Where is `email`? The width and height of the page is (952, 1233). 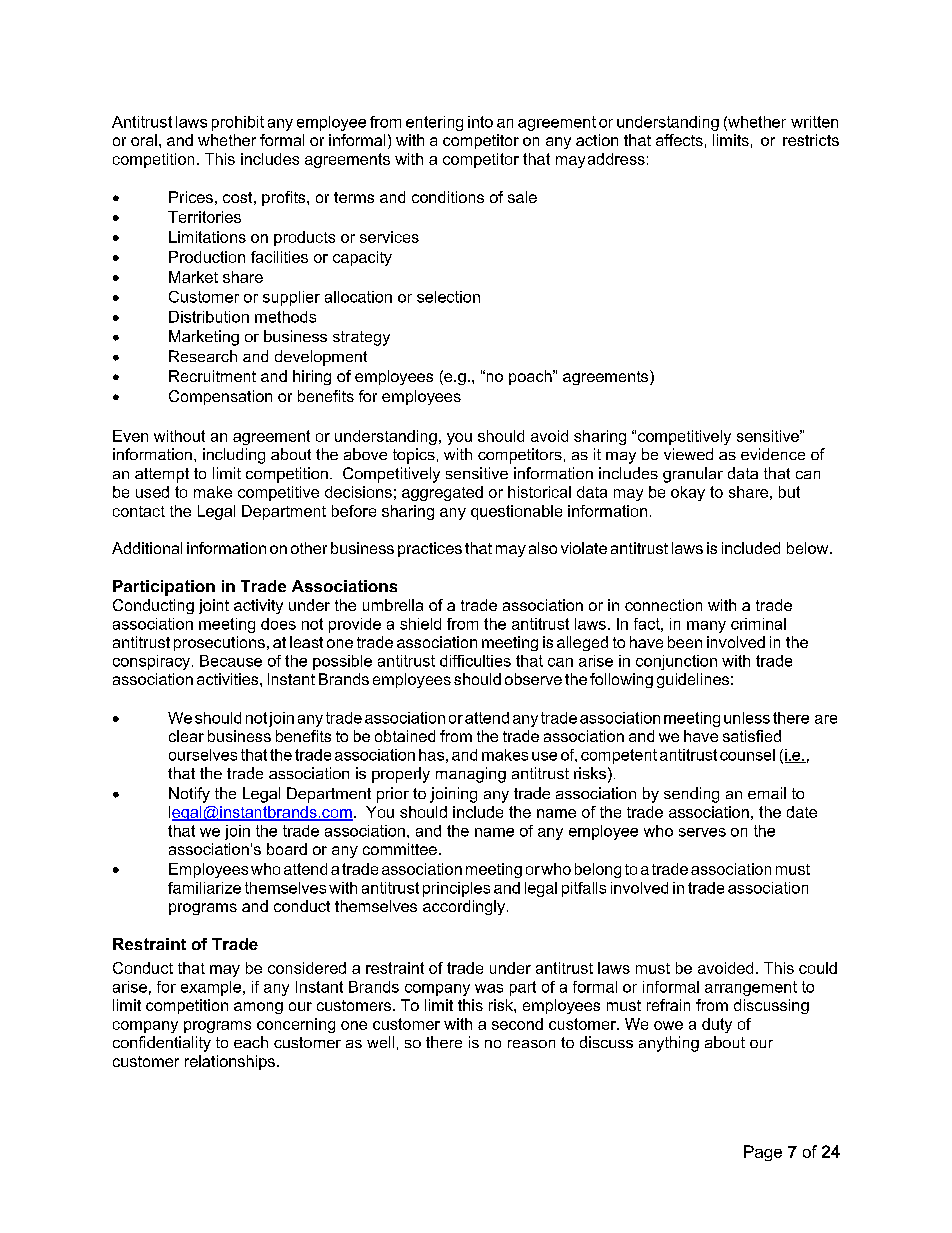 email is located at coordinates (767, 793).
